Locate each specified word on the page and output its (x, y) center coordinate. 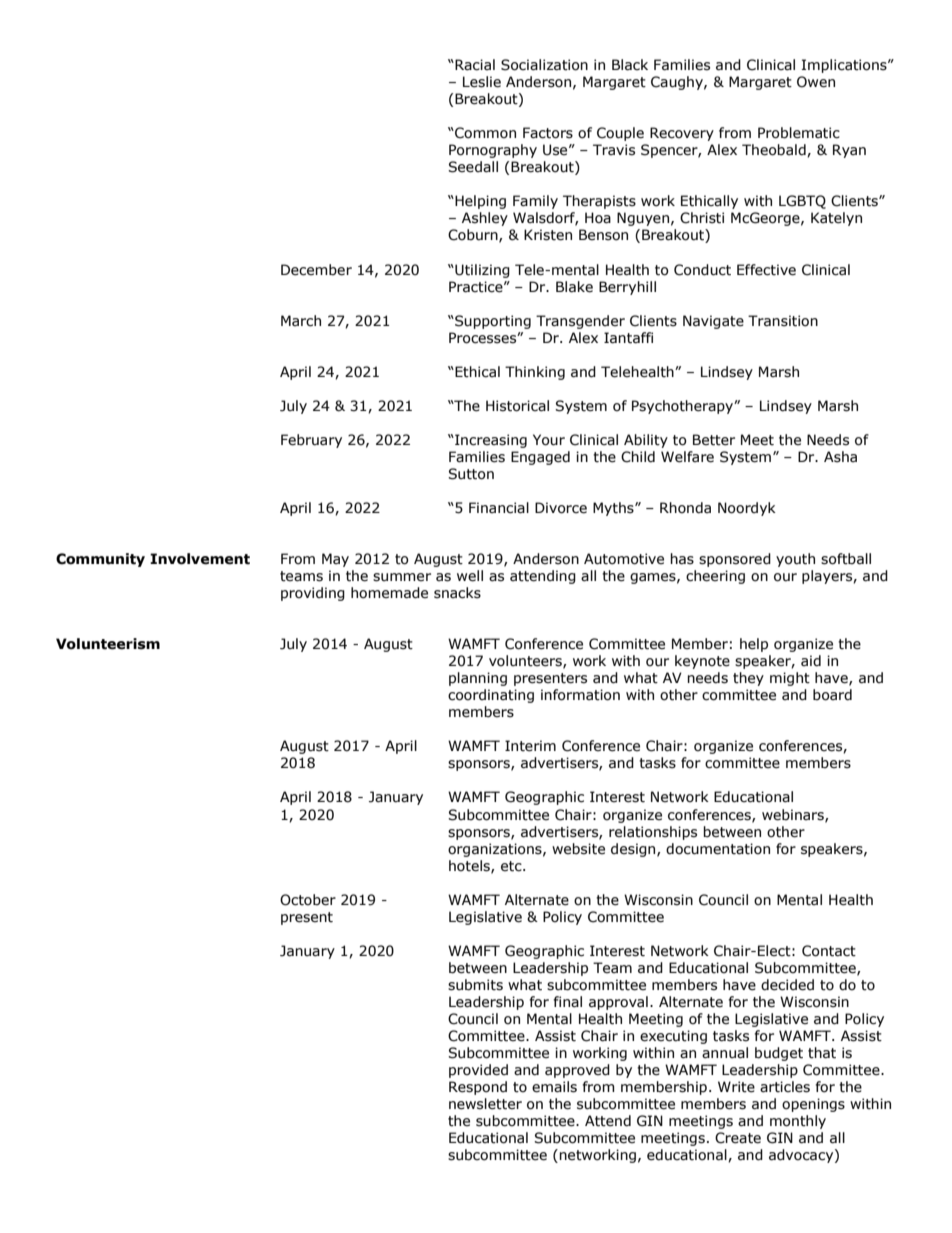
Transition (783, 321)
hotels (470, 866)
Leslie (482, 82)
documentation (718, 849)
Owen (816, 82)
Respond (478, 1088)
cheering (715, 577)
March (301, 321)
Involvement (200, 559)
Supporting (492, 322)
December (316, 270)
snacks (457, 593)
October (308, 900)
